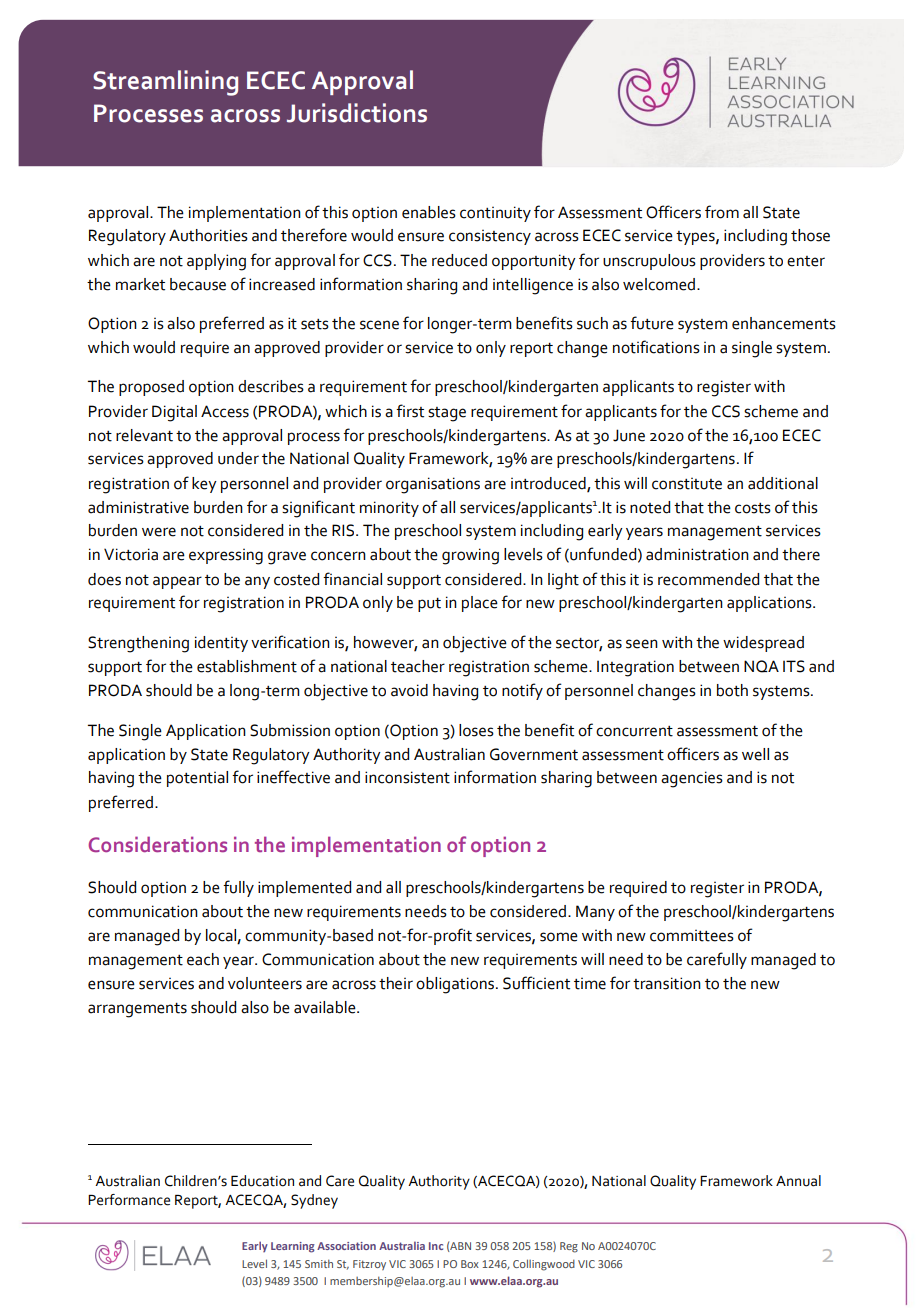  I want to click on Jurisdictions, so click(357, 113).
